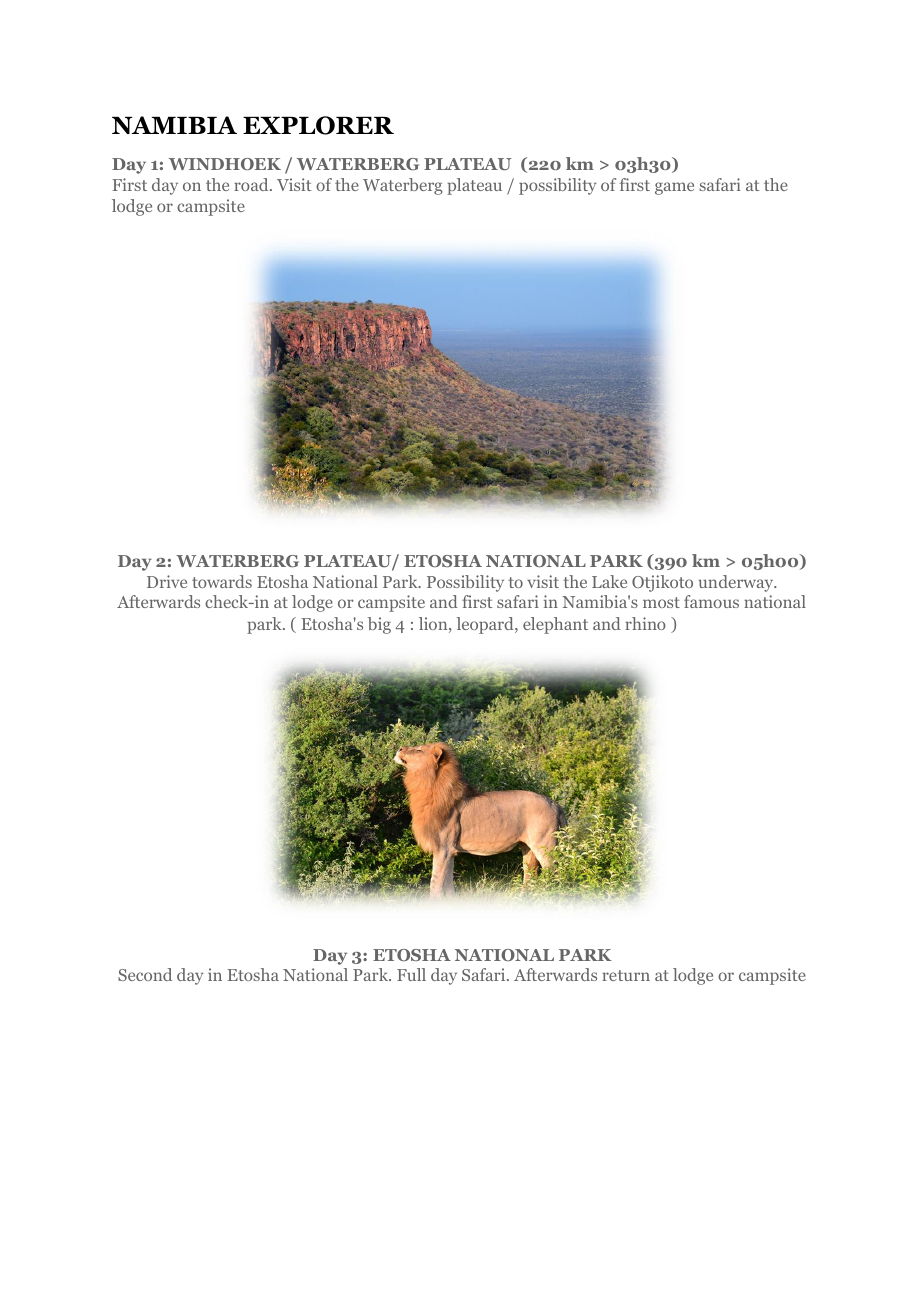  I want to click on towards, so click(222, 581).
